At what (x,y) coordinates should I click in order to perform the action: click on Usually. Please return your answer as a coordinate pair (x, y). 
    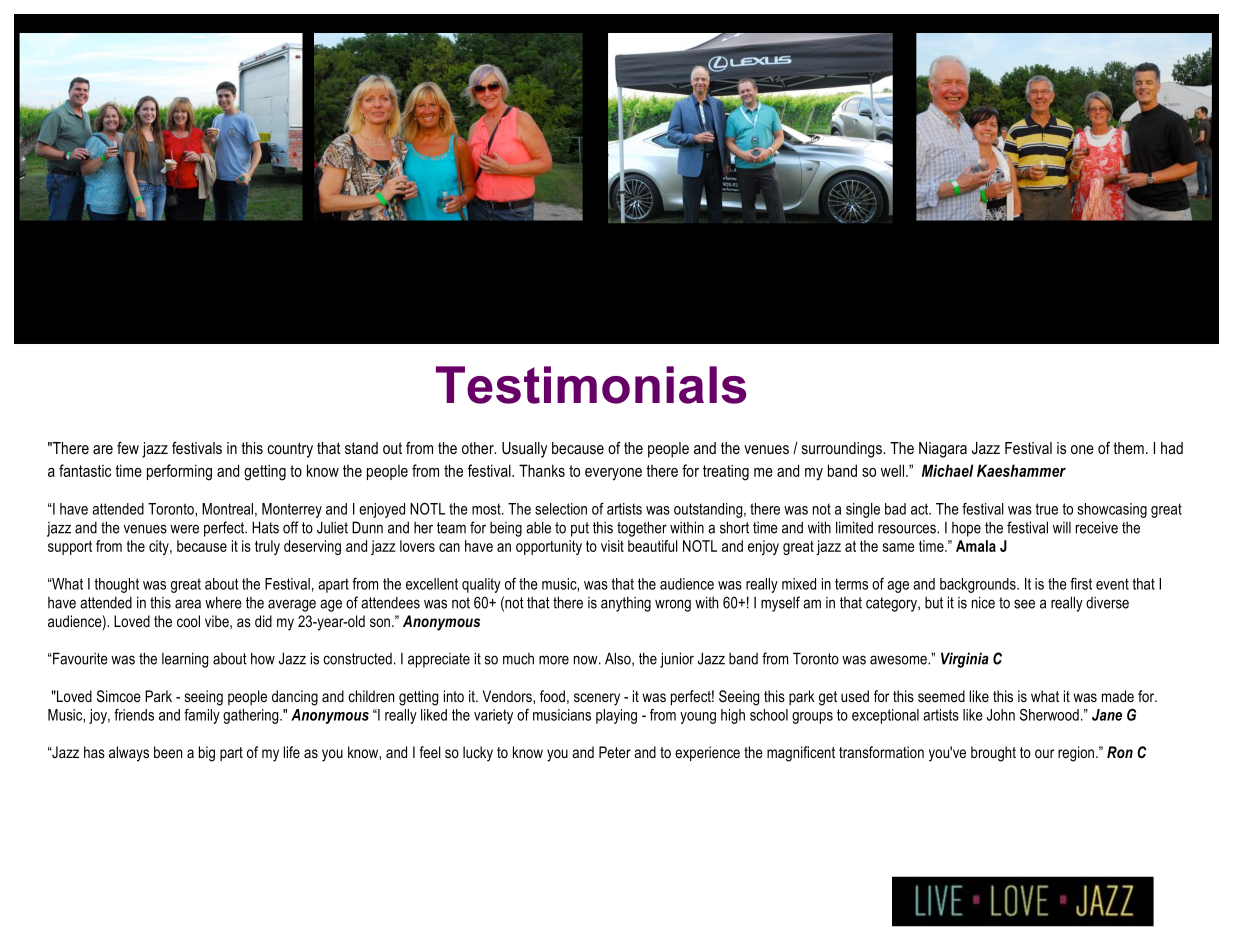
    Looking at the image, I should click on (524, 450).
